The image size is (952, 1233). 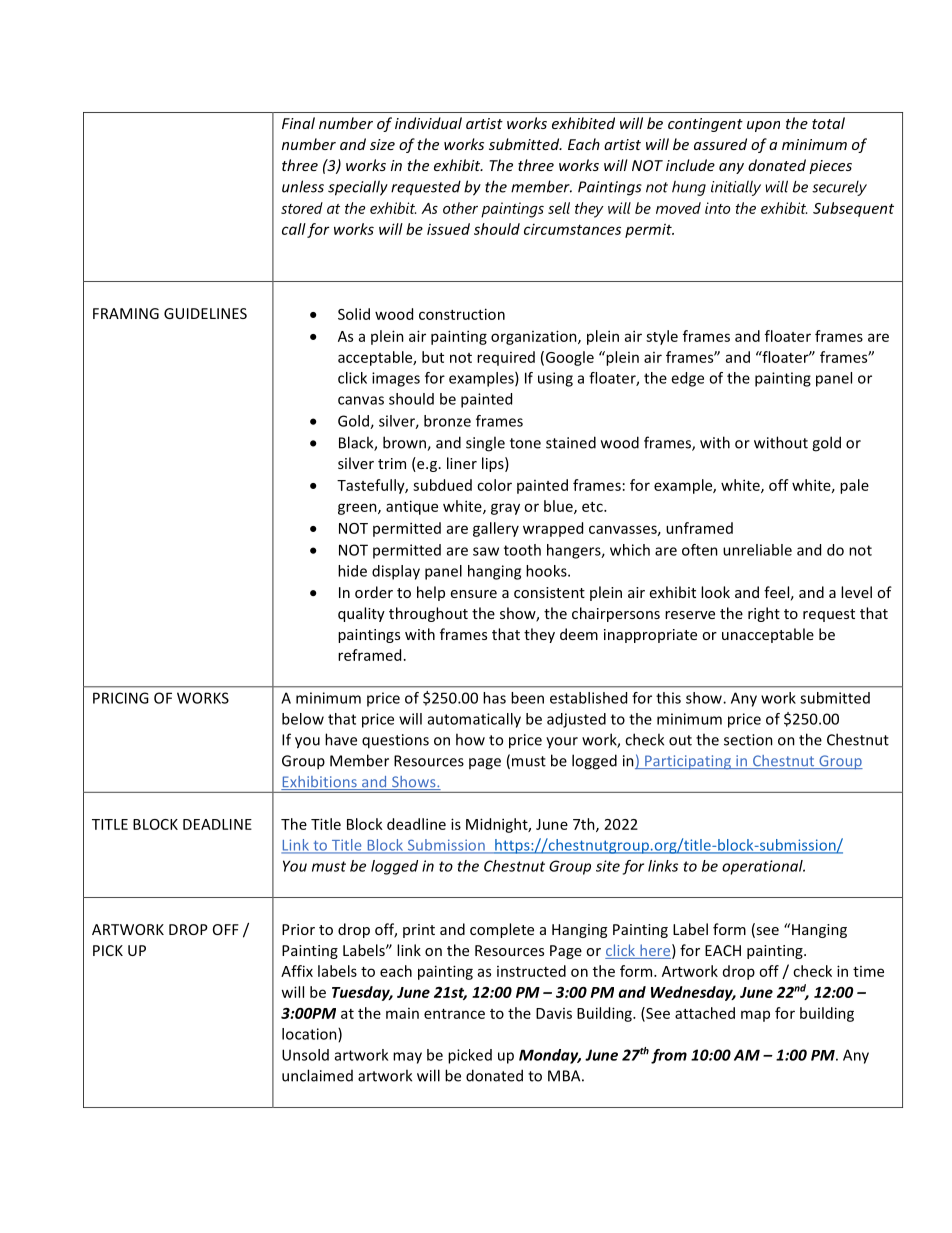 What do you see at coordinates (763, 126) in the document?
I see `upon` at bounding box center [763, 126].
